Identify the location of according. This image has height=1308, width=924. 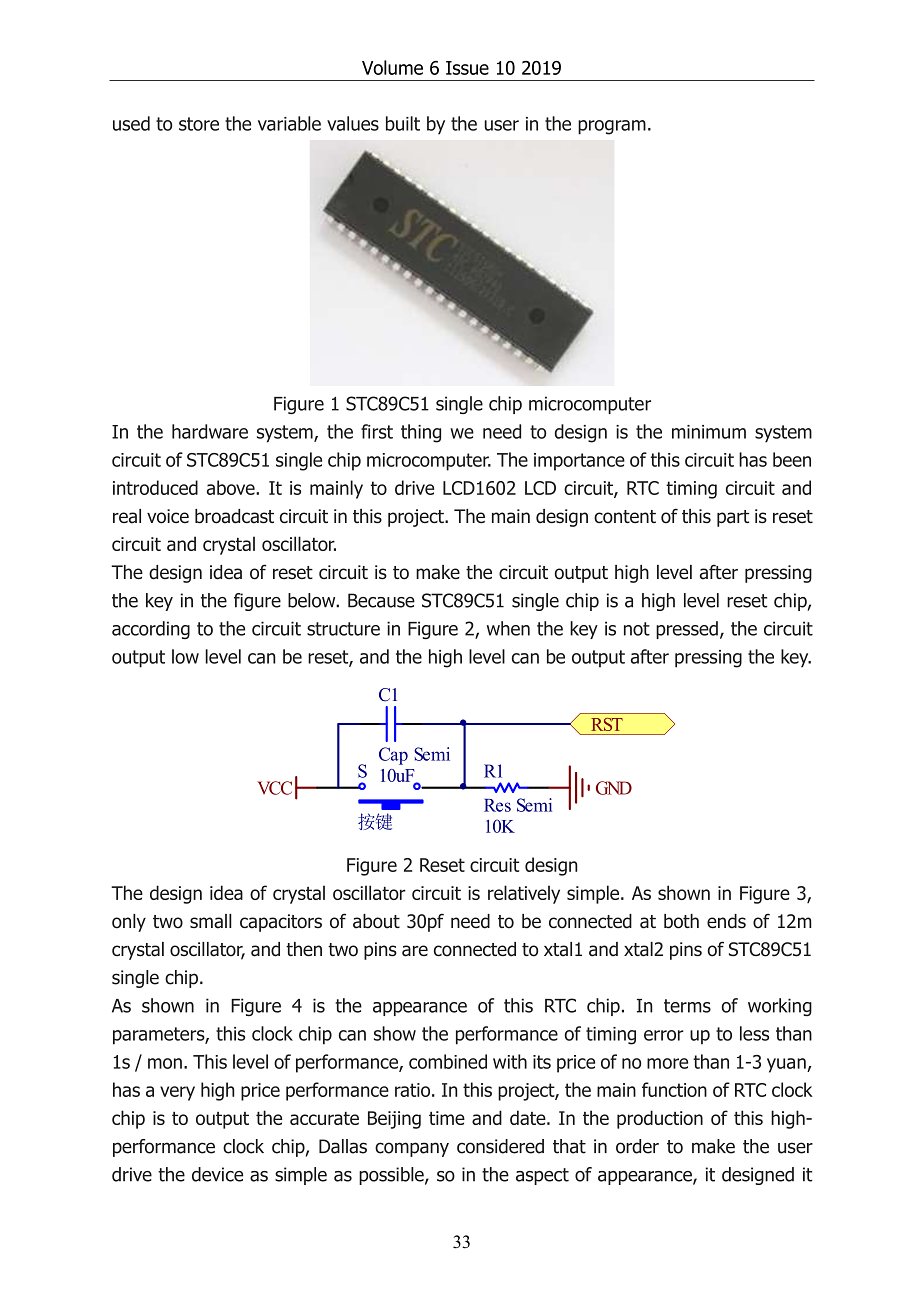
(151, 630).
